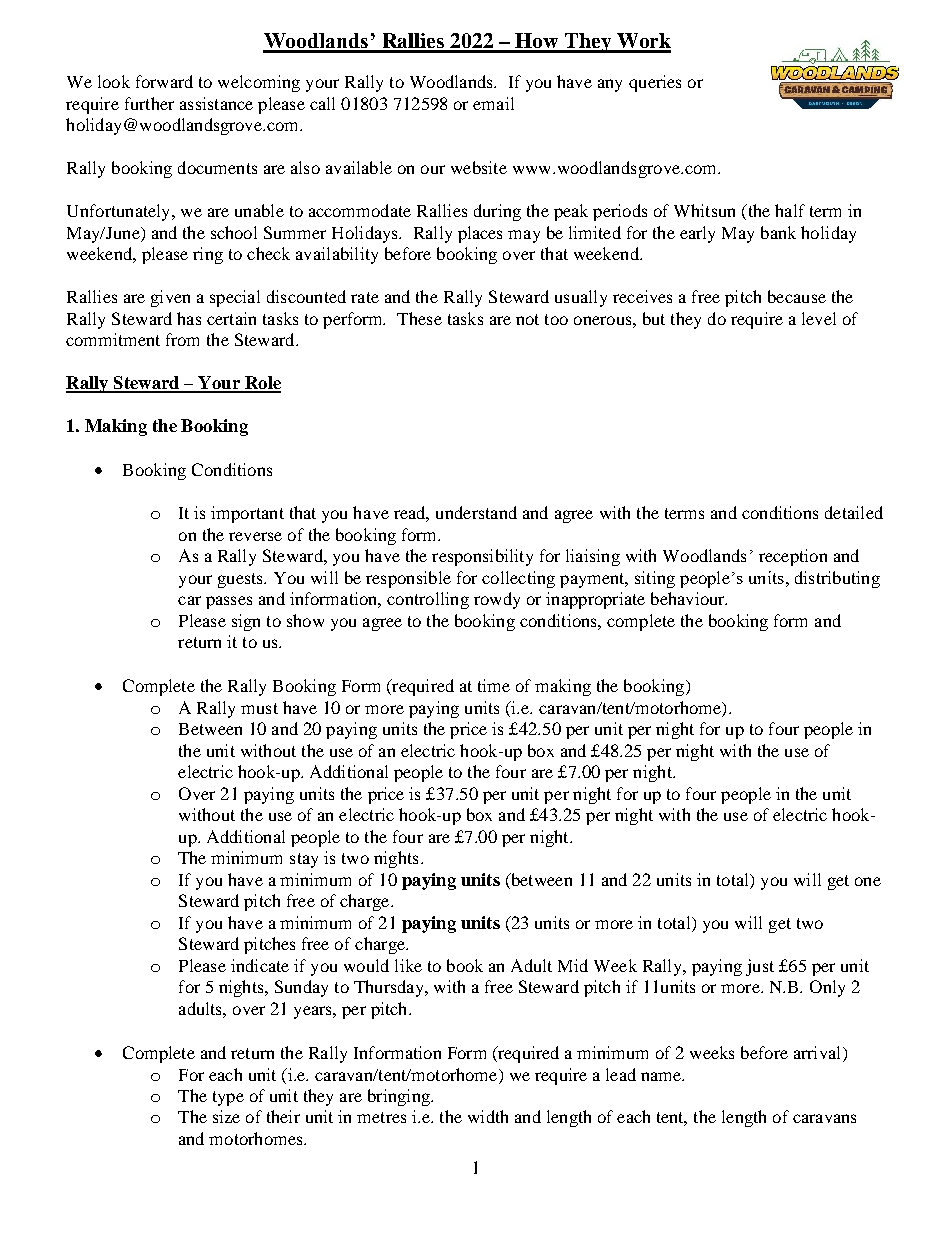 This screenshot has width=952, height=1233. What do you see at coordinates (793, 557) in the screenshot?
I see `reception` at bounding box center [793, 557].
